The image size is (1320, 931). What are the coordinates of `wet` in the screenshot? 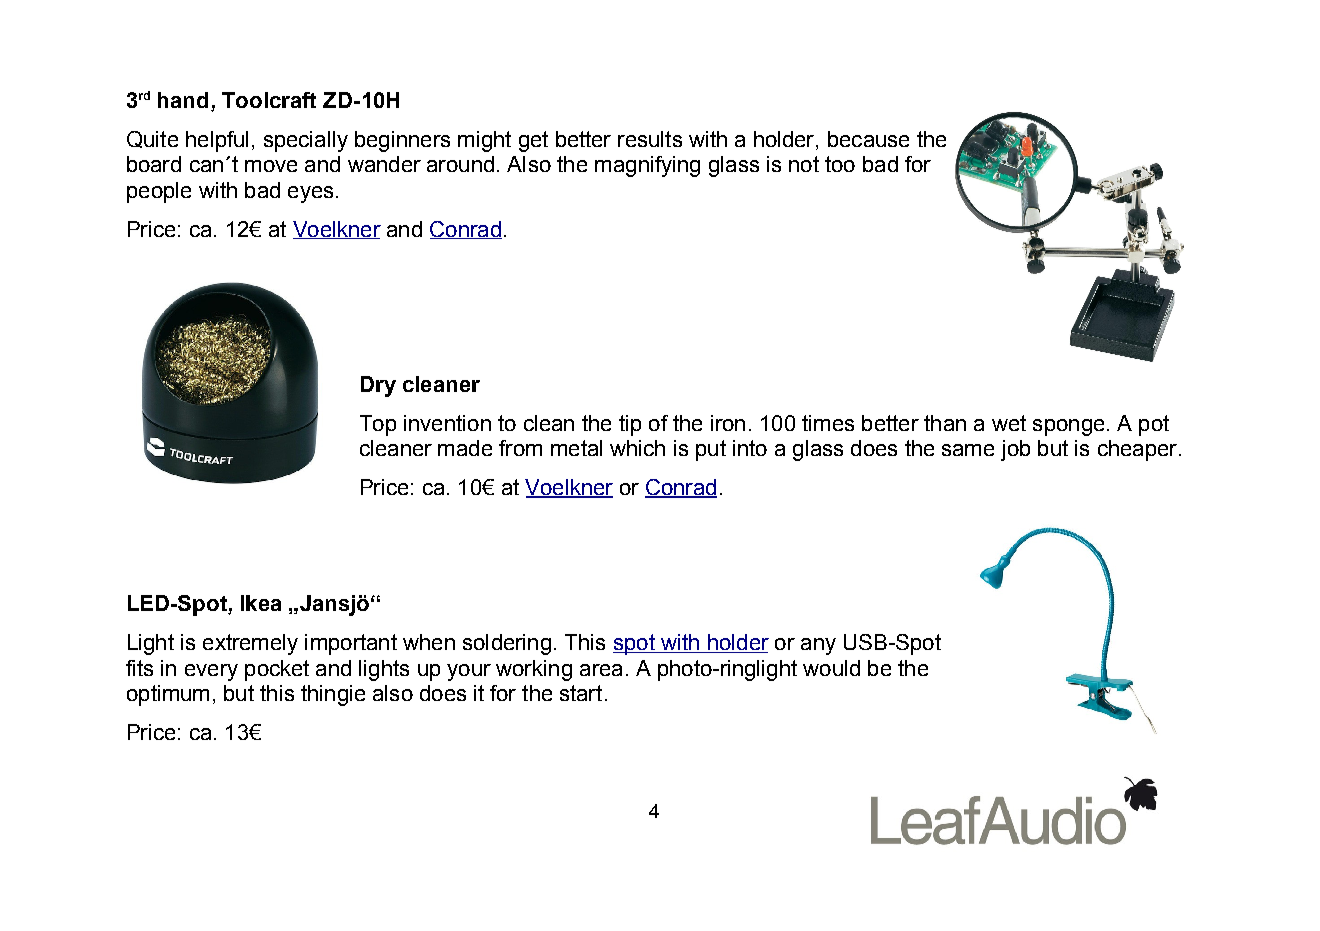 It's located at (1009, 423).
